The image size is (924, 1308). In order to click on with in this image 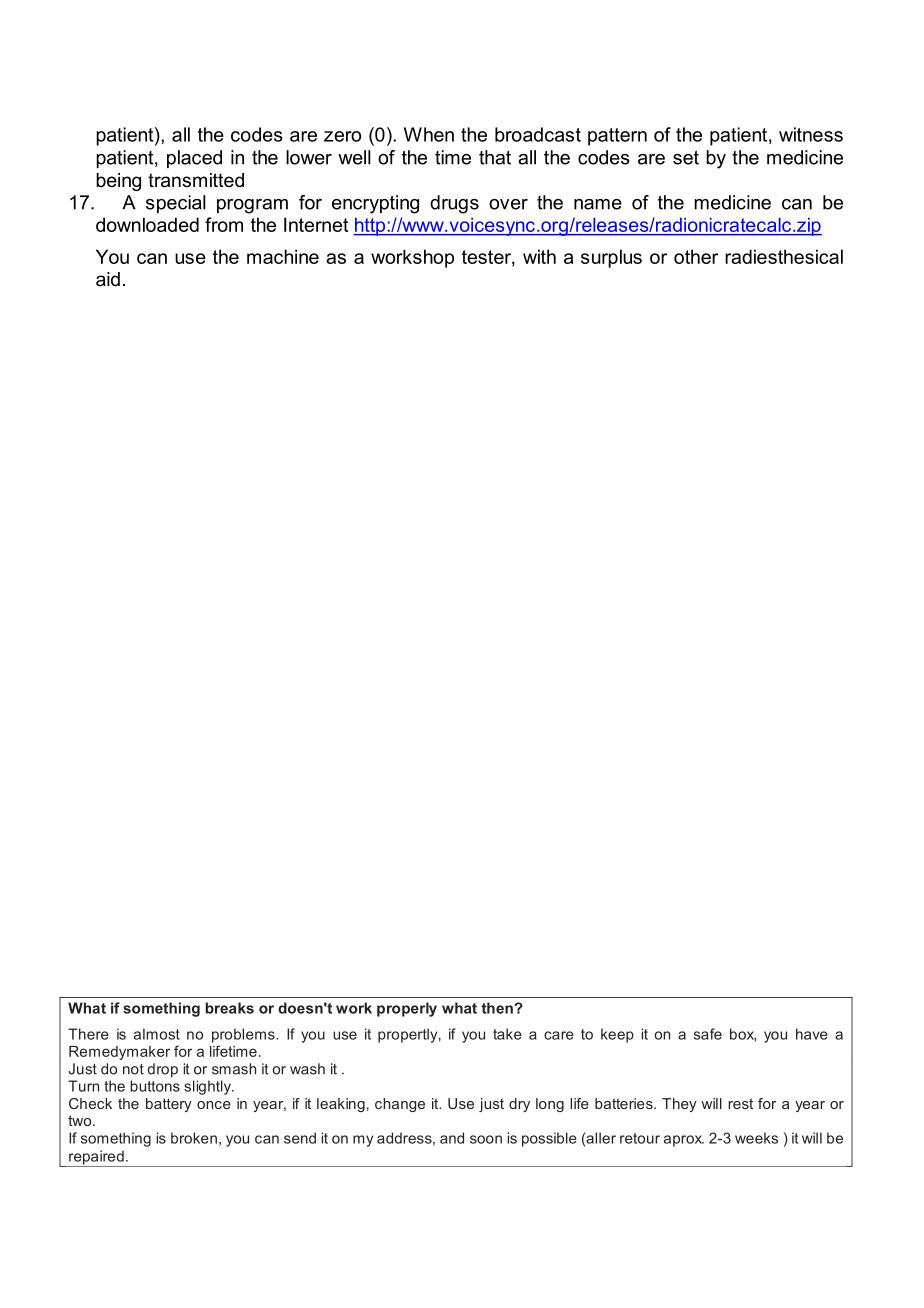, I will do `click(539, 256)`.
